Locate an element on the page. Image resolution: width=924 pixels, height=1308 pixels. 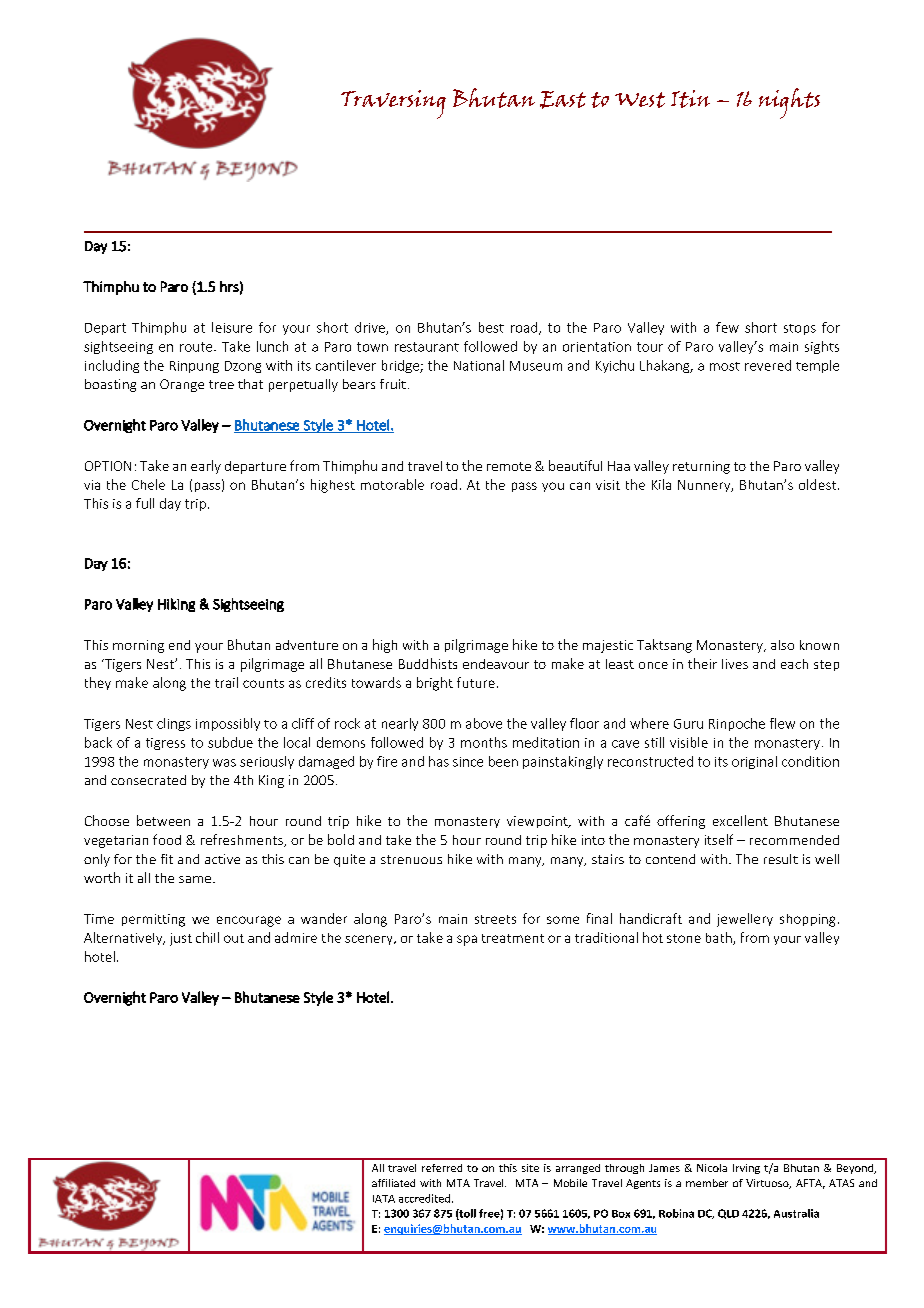
endeavour is located at coordinates (496, 664).
